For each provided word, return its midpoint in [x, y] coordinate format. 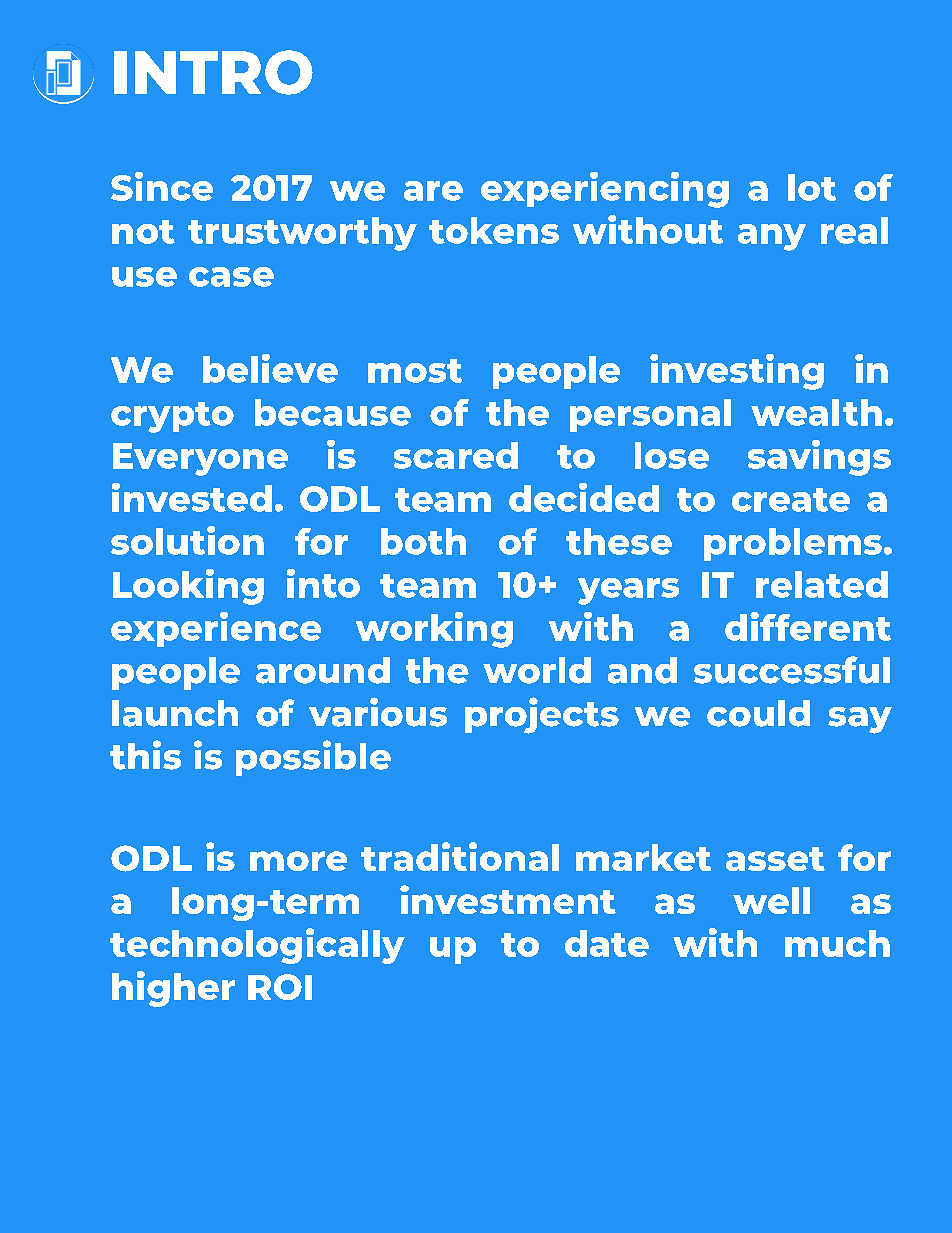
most [415, 371]
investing [737, 372]
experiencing [605, 190]
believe [270, 368]
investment [508, 899]
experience [216, 629]
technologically [257, 946]
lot [812, 187]
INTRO [213, 72]
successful [792, 670]
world [537, 670]
